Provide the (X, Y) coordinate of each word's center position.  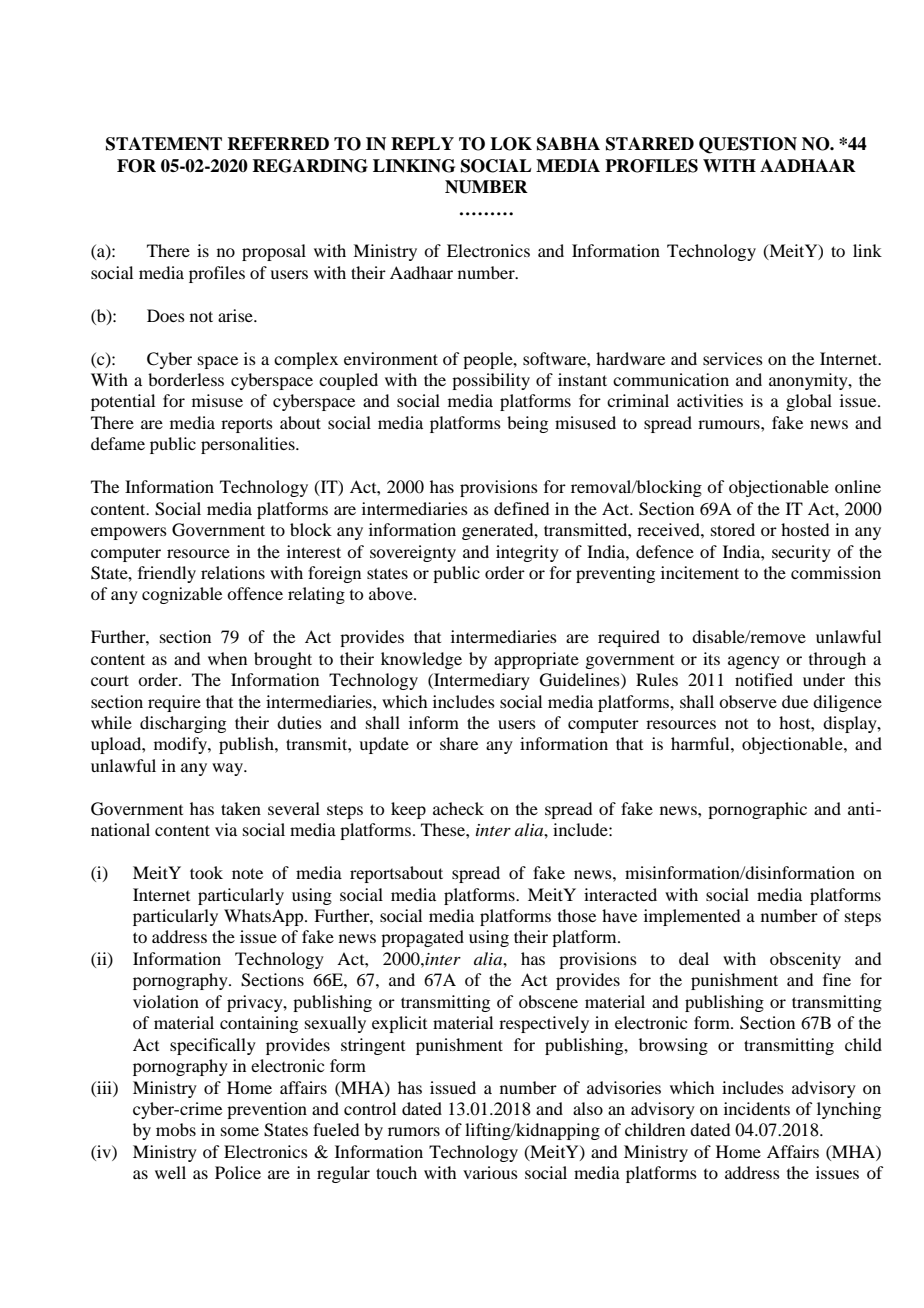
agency (754, 662)
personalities (249, 445)
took (206, 872)
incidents (757, 1108)
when (227, 658)
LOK (511, 144)
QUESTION (748, 145)
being (527, 424)
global (809, 402)
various (490, 1172)
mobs (176, 1129)
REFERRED (278, 143)
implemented (692, 917)
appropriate (536, 660)
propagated (422, 938)
